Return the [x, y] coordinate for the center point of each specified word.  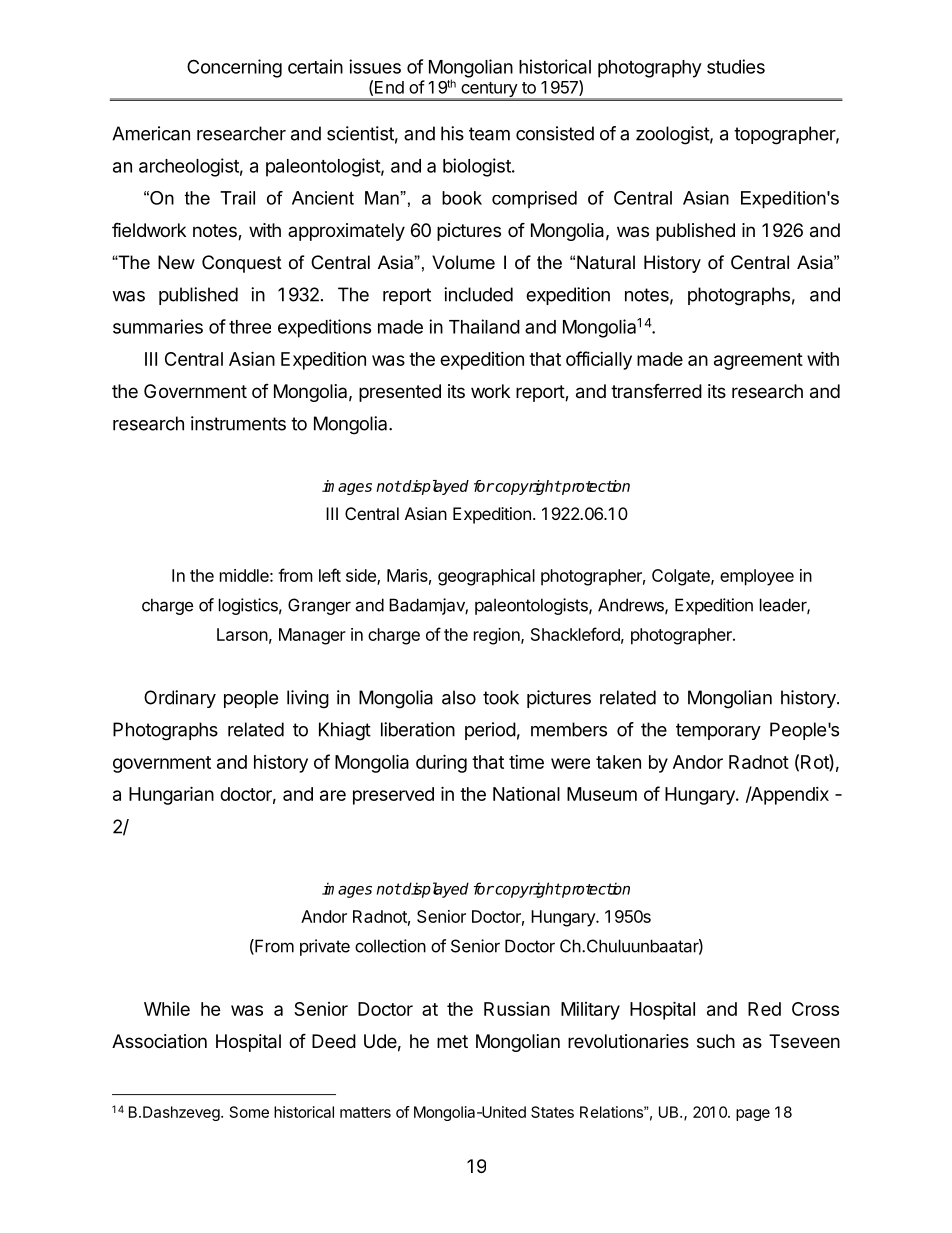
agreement [758, 361]
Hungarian [171, 795]
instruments [238, 423]
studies [736, 66]
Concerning [234, 68]
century [489, 91]
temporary [718, 731]
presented [400, 393]
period [490, 731]
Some [249, 1112]
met [452, 1041]
